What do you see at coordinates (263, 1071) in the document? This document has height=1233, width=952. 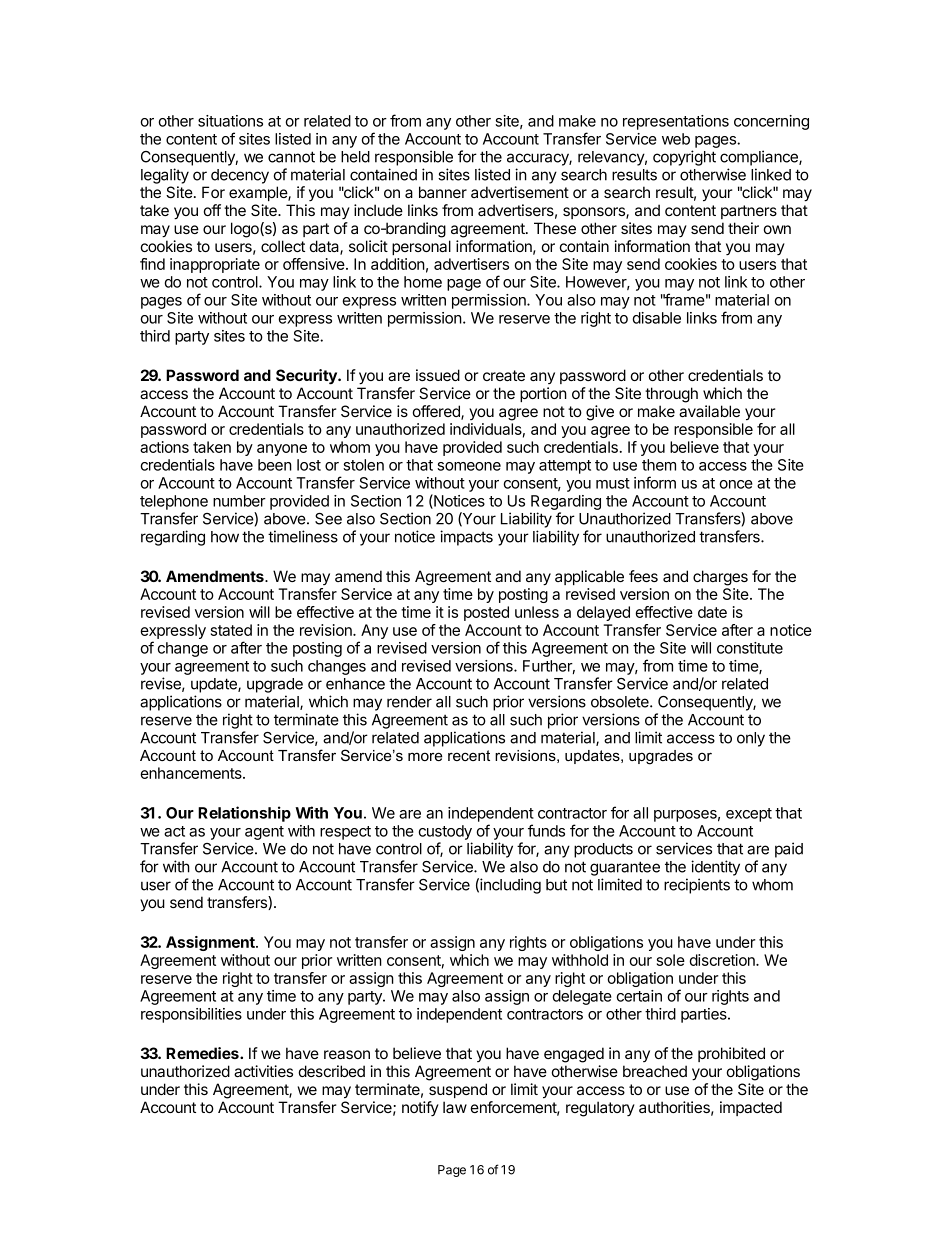 I see `activities` at bounding box center [263, 1071].
